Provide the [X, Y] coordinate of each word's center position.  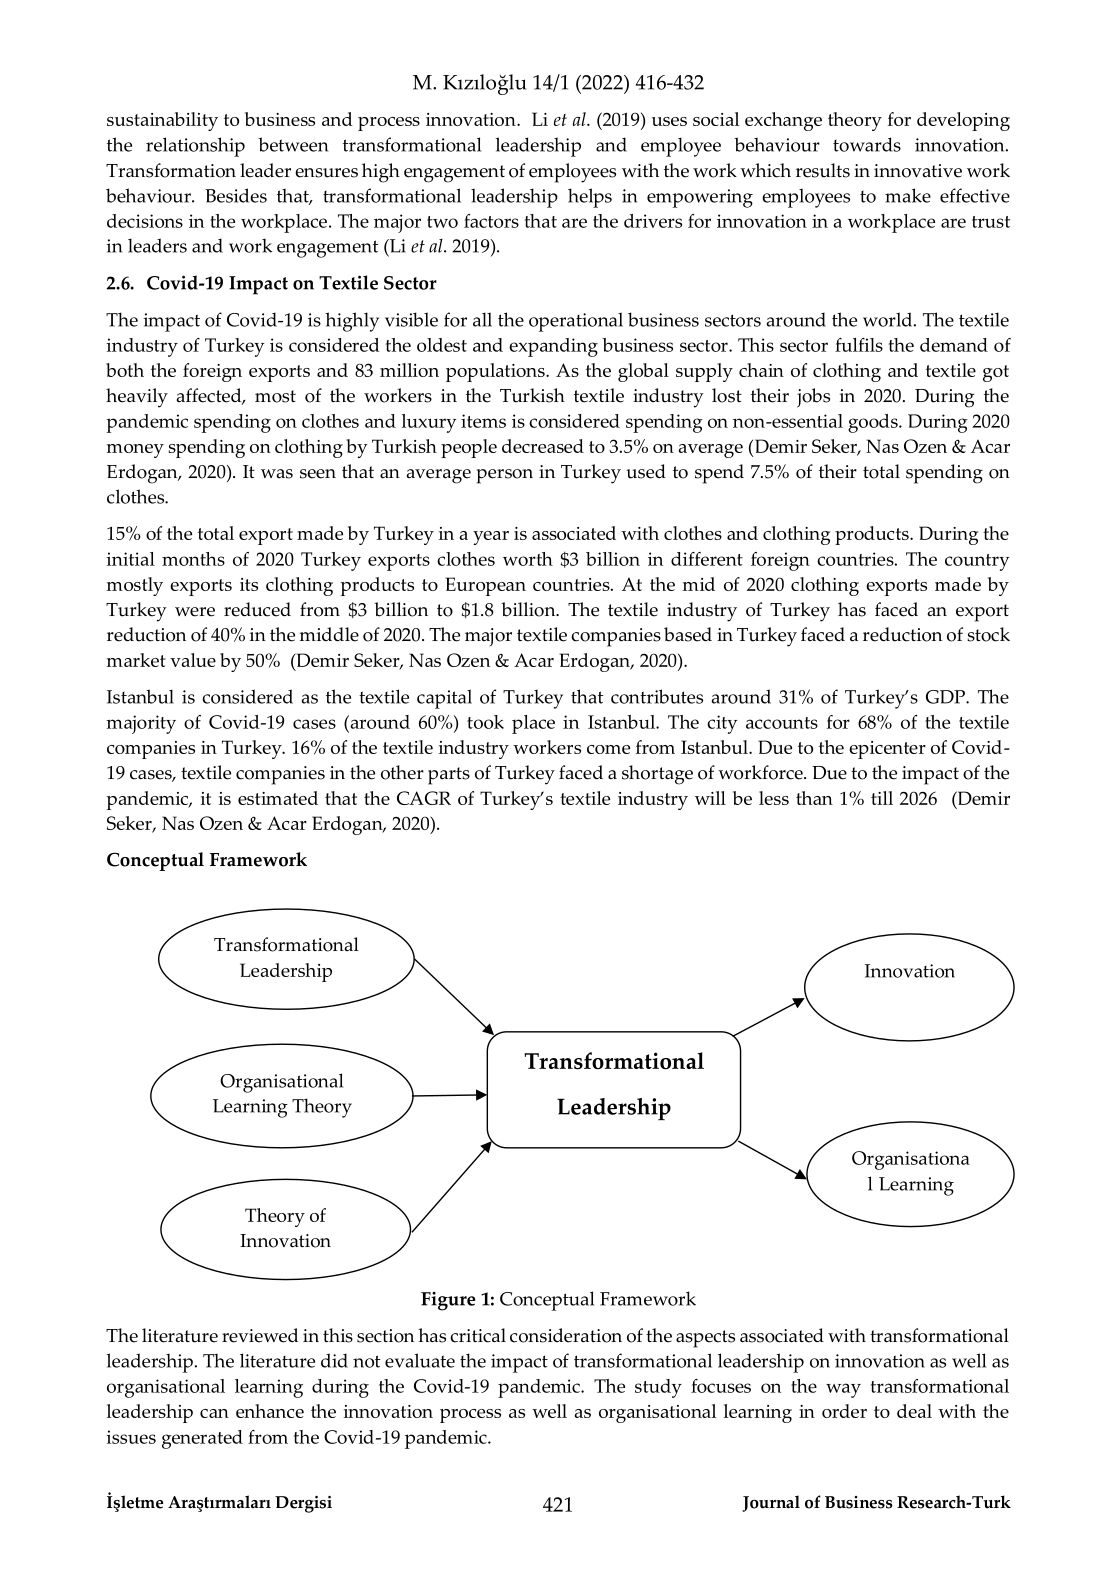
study [658, 1388]
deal [914, 1411]
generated [202, 1439]
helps [590, 198]
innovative [918, 171]
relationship [195, 147]
